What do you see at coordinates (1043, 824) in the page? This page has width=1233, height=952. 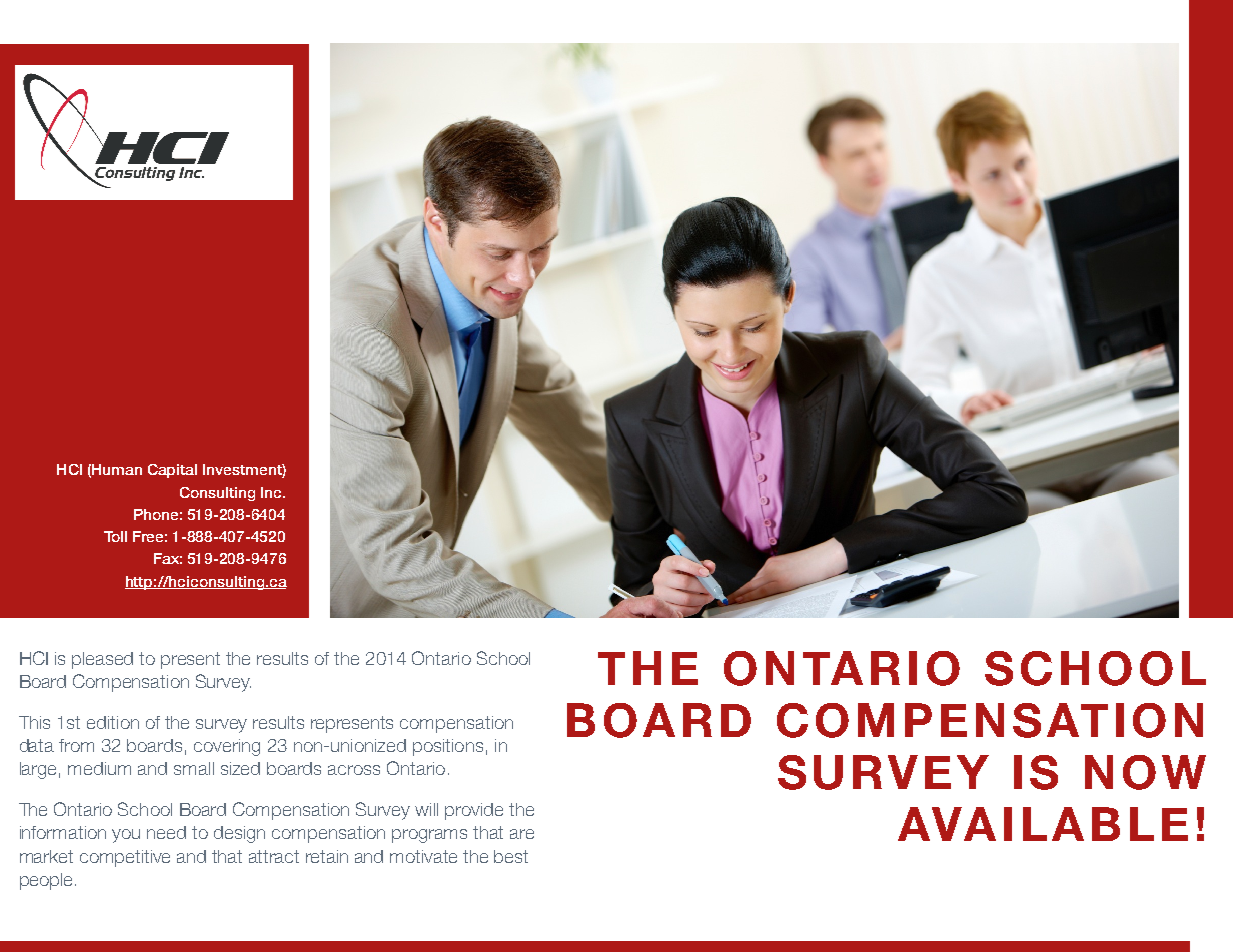 I see `AVAILABLE` at bounding box center [1043, 824].
